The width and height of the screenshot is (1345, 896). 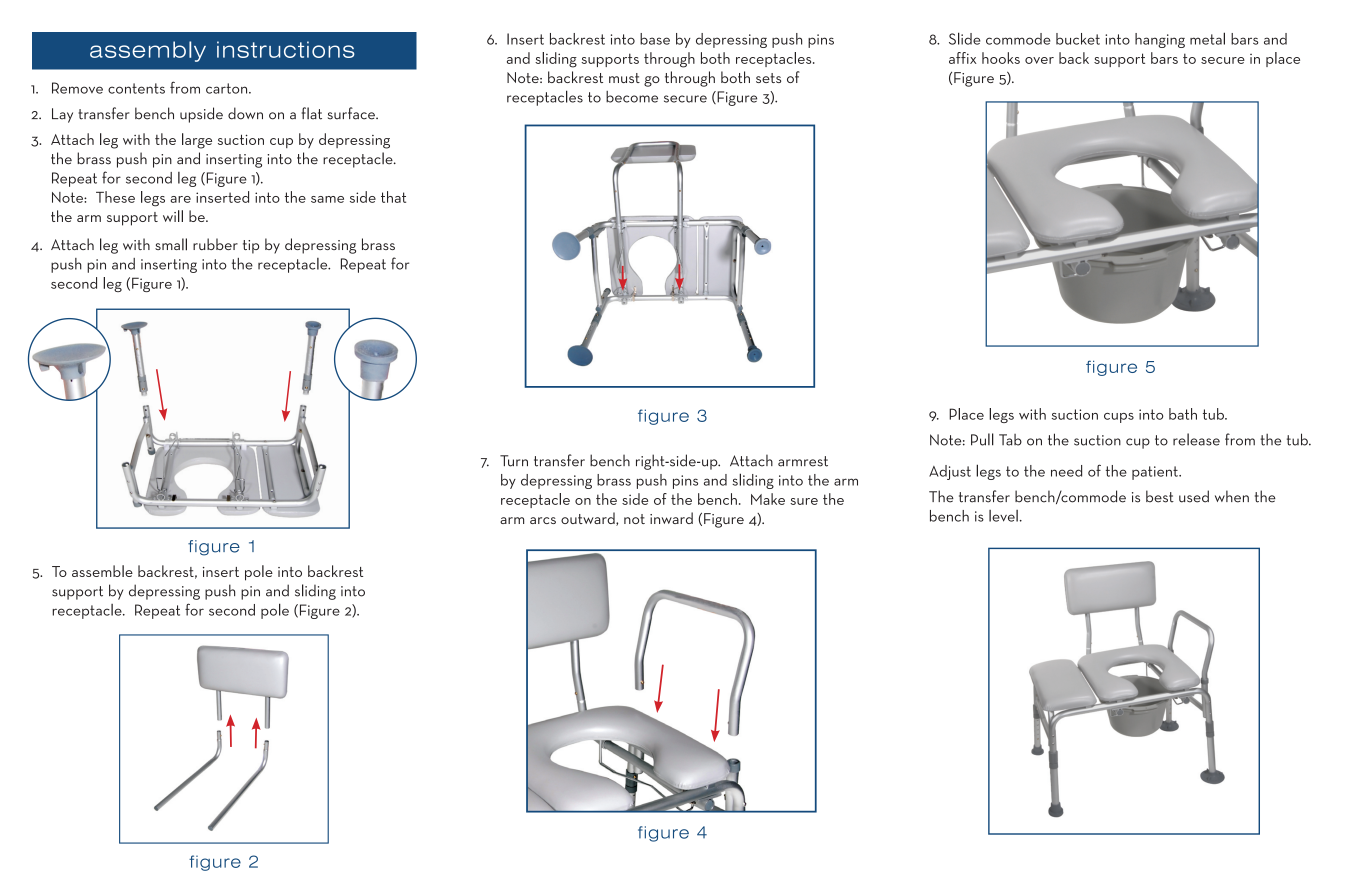 What do you see at coordinates (215, 244) in the screenshot?
I see `rubber` at bounding box center [215, 244].
